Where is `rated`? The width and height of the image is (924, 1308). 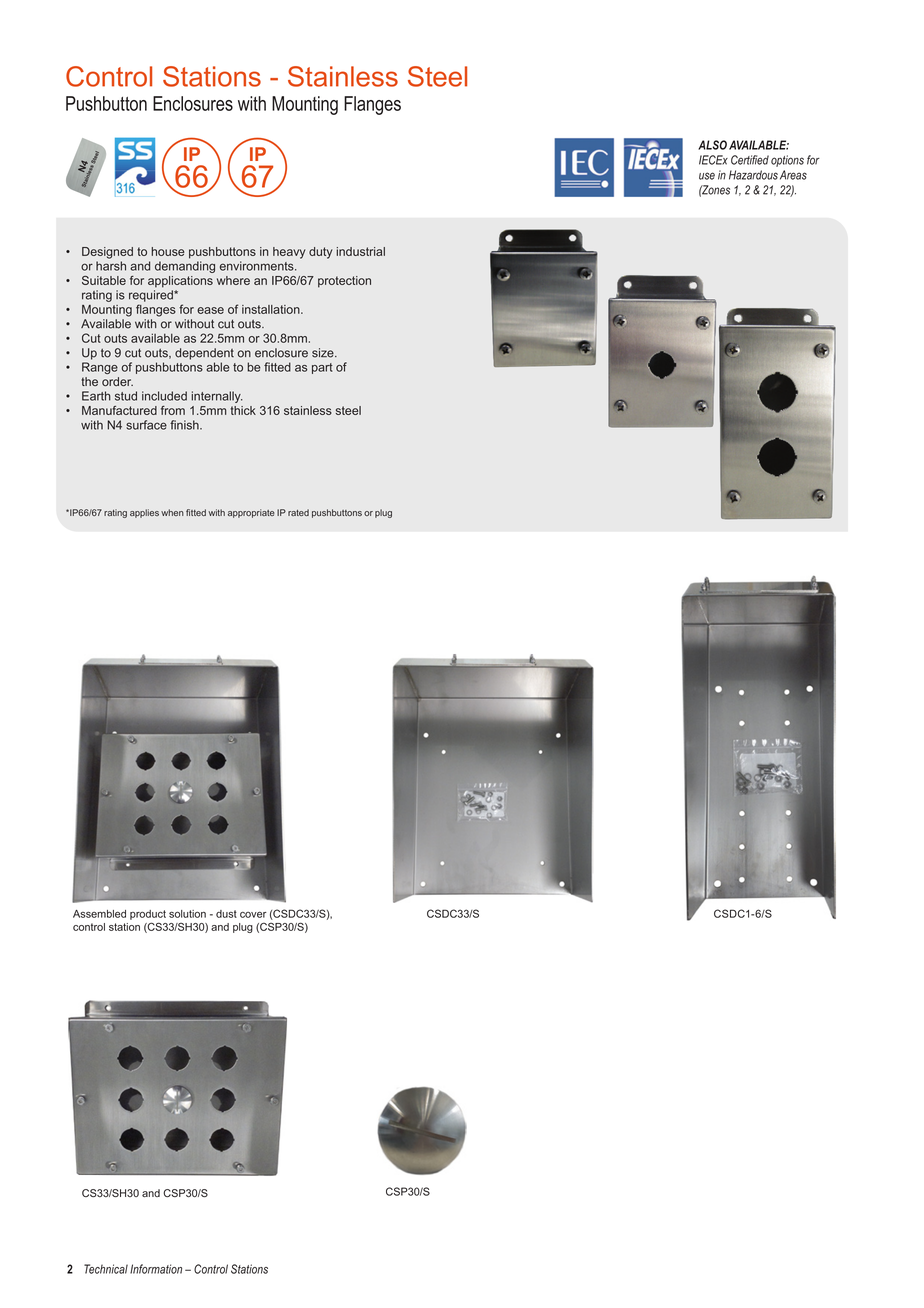
rated is located at coordinates (298, 512).
